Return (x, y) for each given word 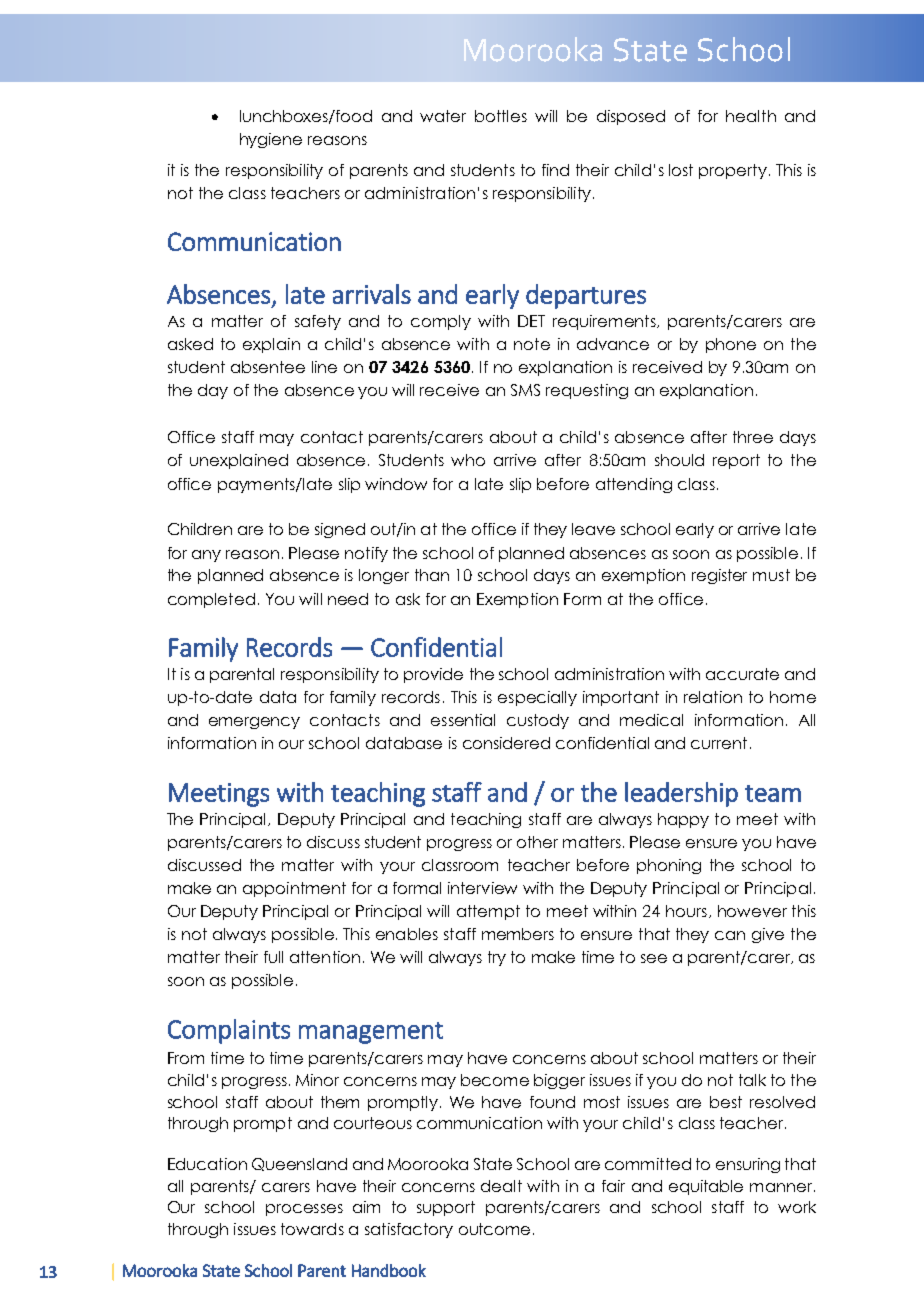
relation (713, 697)
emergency (254, 723)
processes (304, 1210)
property (733, 171)
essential (463, 720)
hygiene (271, 140)
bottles (501, 116)
